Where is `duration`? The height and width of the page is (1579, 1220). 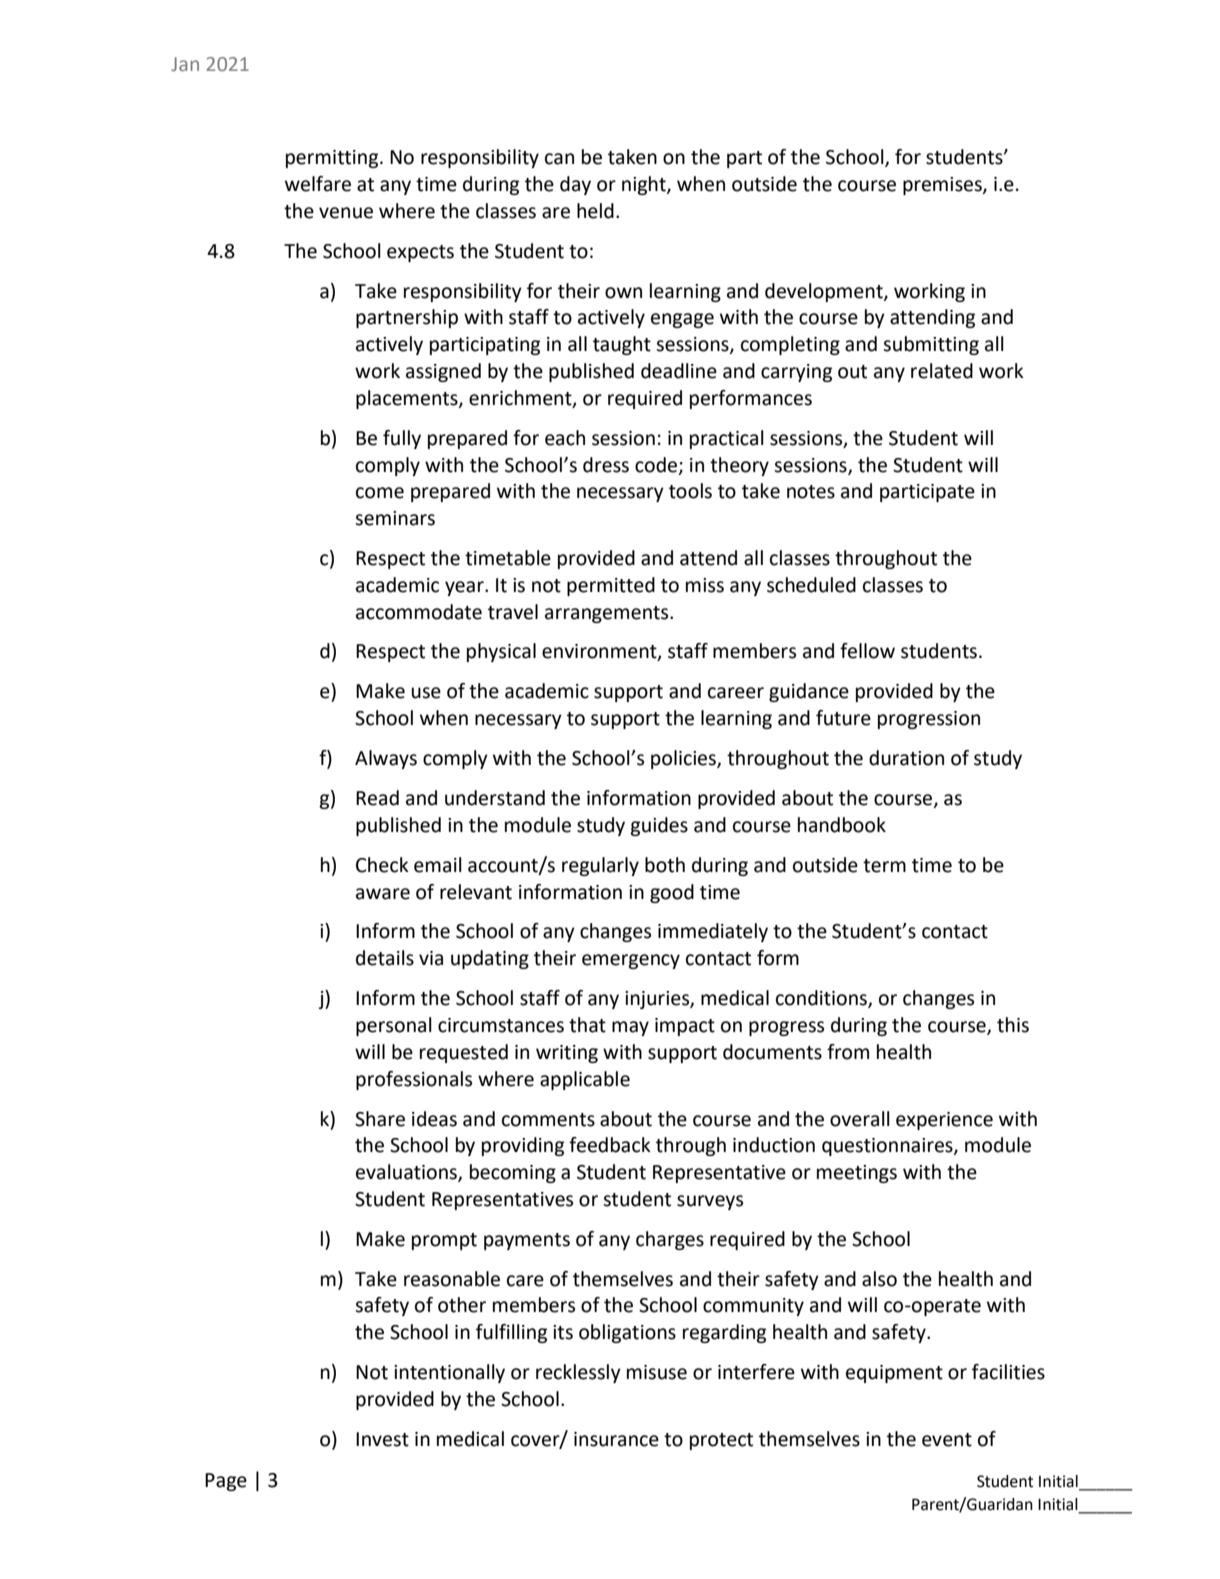
duration is located at coordinates (906, 758).
